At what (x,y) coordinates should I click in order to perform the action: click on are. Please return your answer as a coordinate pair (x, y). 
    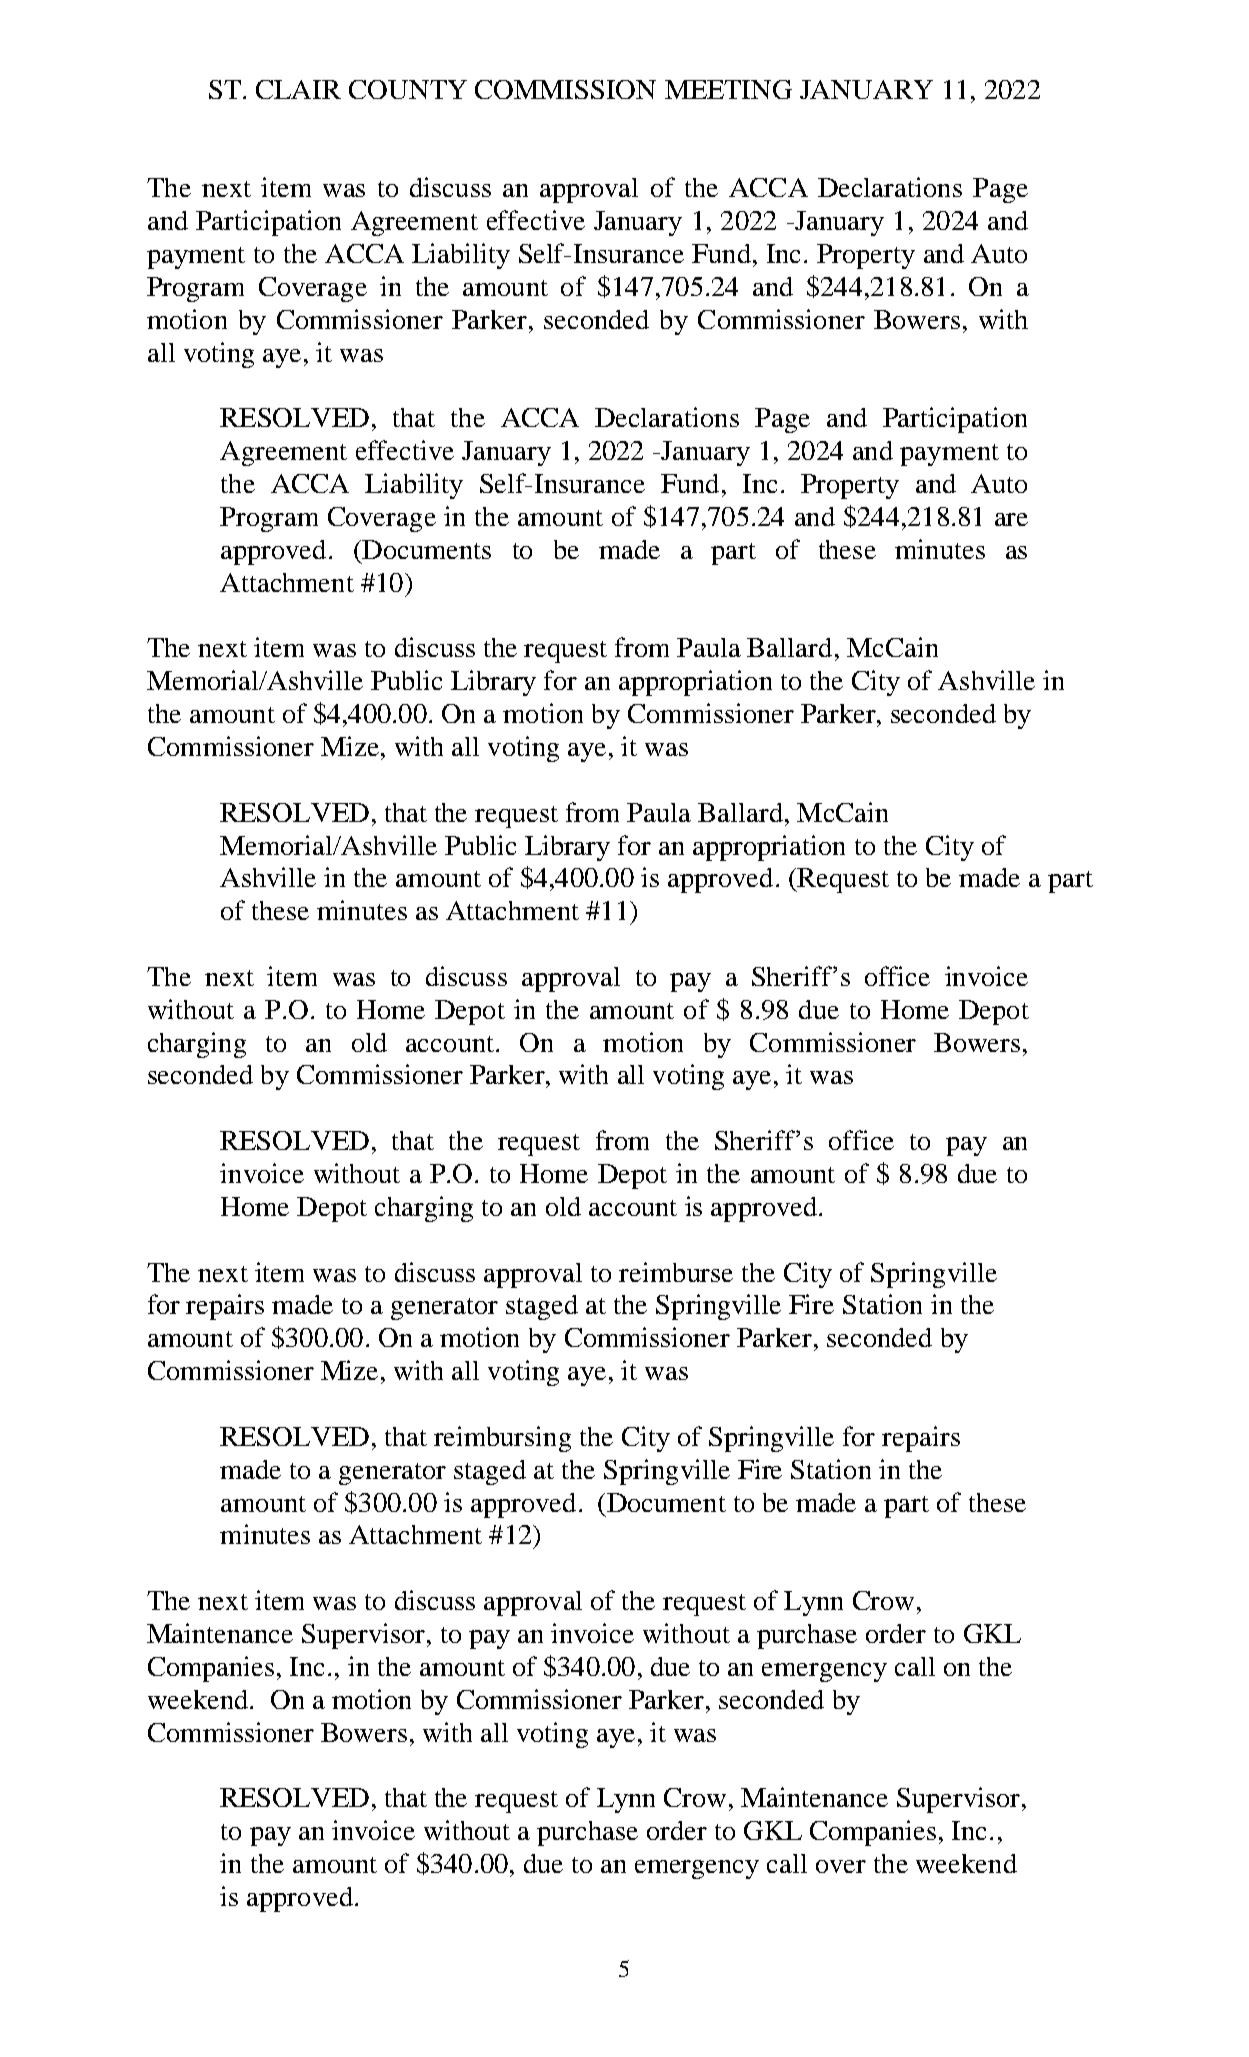
    Looking at the image, I should click on (1011, 519).
